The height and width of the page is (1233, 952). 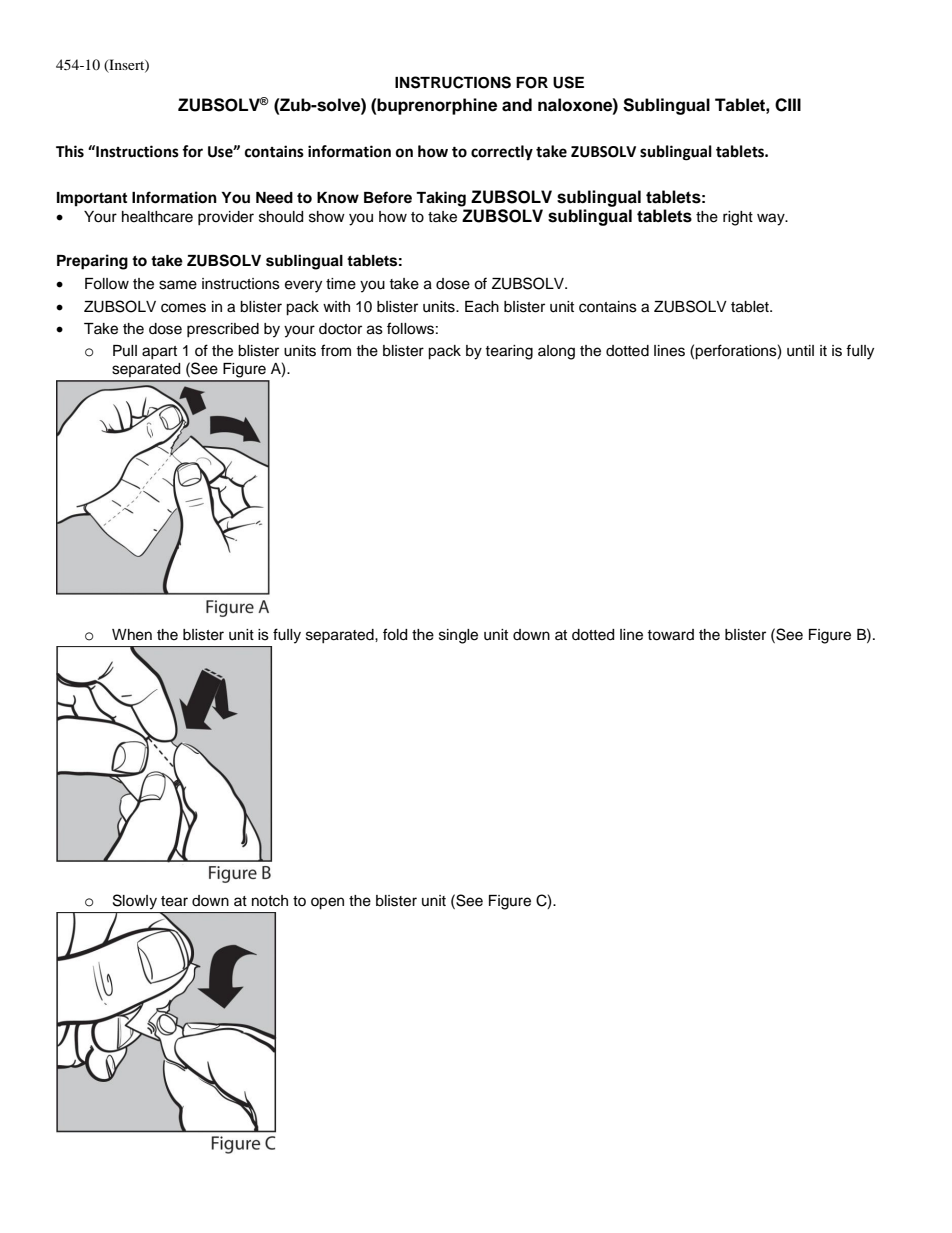 What do you see at coordinates (738, 218) in the page?
I see `right` at bounding box center [738, 218].
